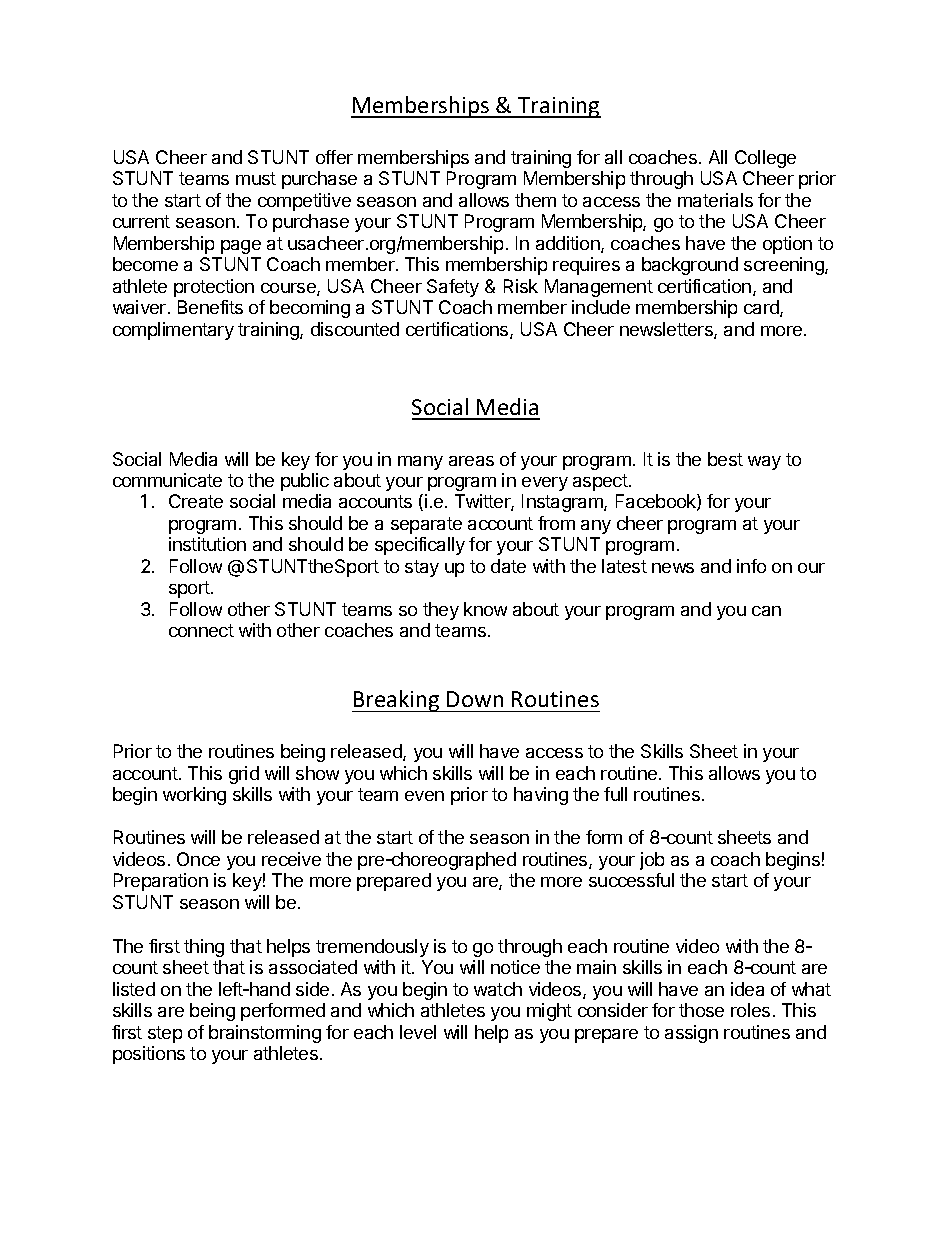 The width and height of the screenshot is (952, 1233). Describe the element at coordinates (766, 611) in the screenshot. I see `can` at that location.
